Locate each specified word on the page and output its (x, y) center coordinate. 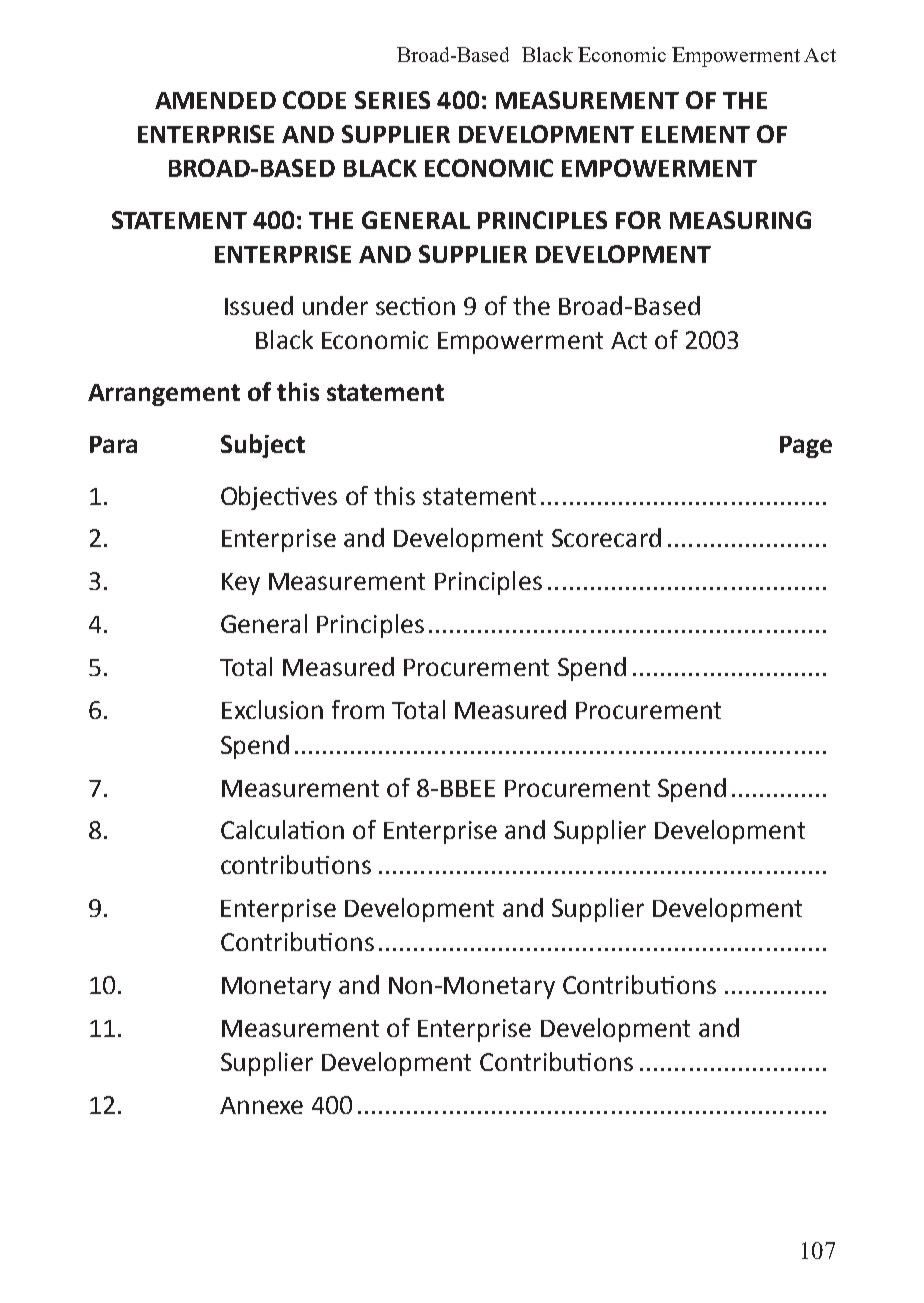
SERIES (392, 100)
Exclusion (272, 709)
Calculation (282, 829)
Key (241, 584)
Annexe (261, 1105)
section (415, 306)
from (358, 709)
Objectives (279, 498)
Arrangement (164, 395)
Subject (263, 446)
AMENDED (215, 100)
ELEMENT (696, 134)
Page (806, 447)
